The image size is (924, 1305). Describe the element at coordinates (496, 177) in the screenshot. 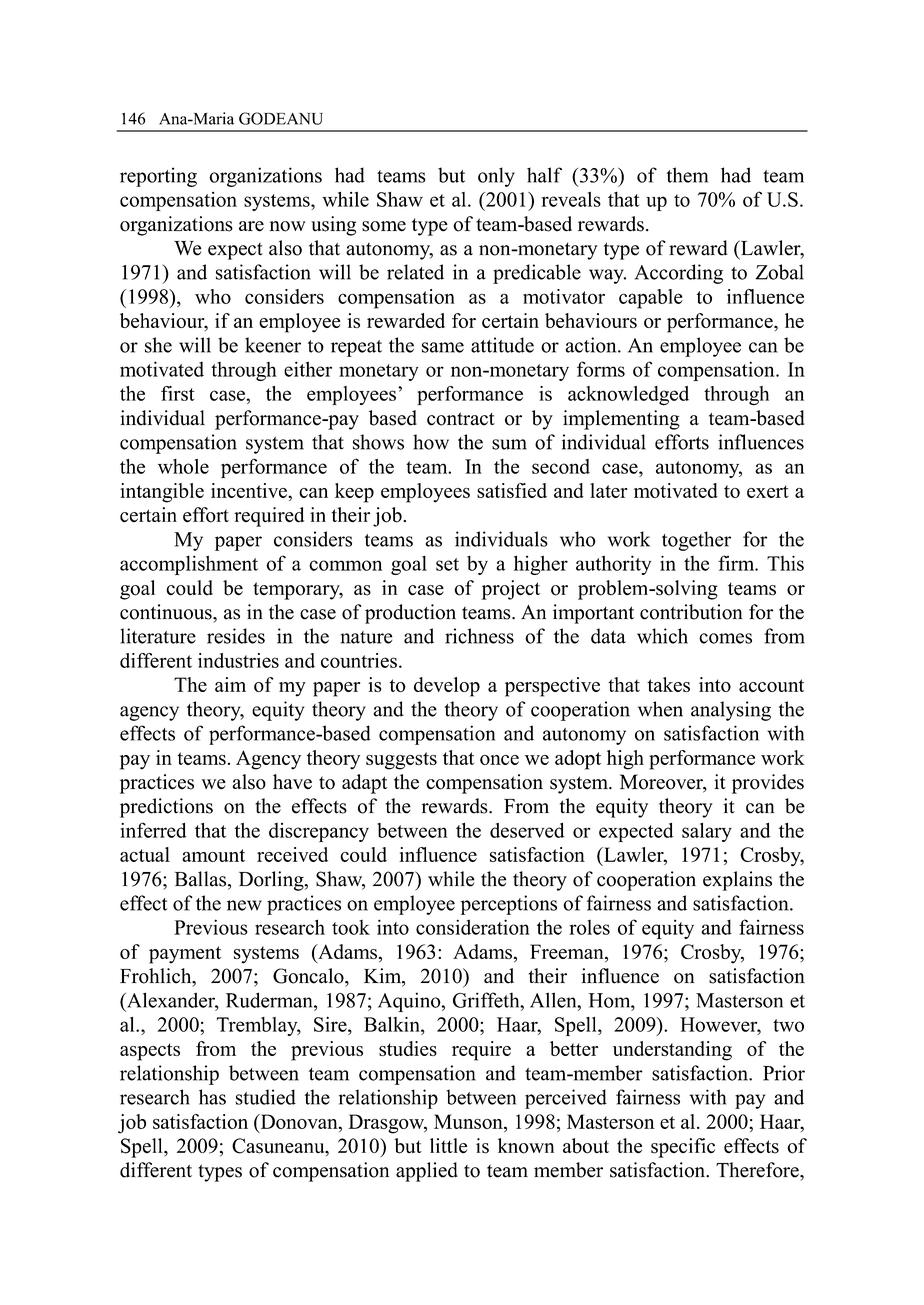

I see `only` at that location.
